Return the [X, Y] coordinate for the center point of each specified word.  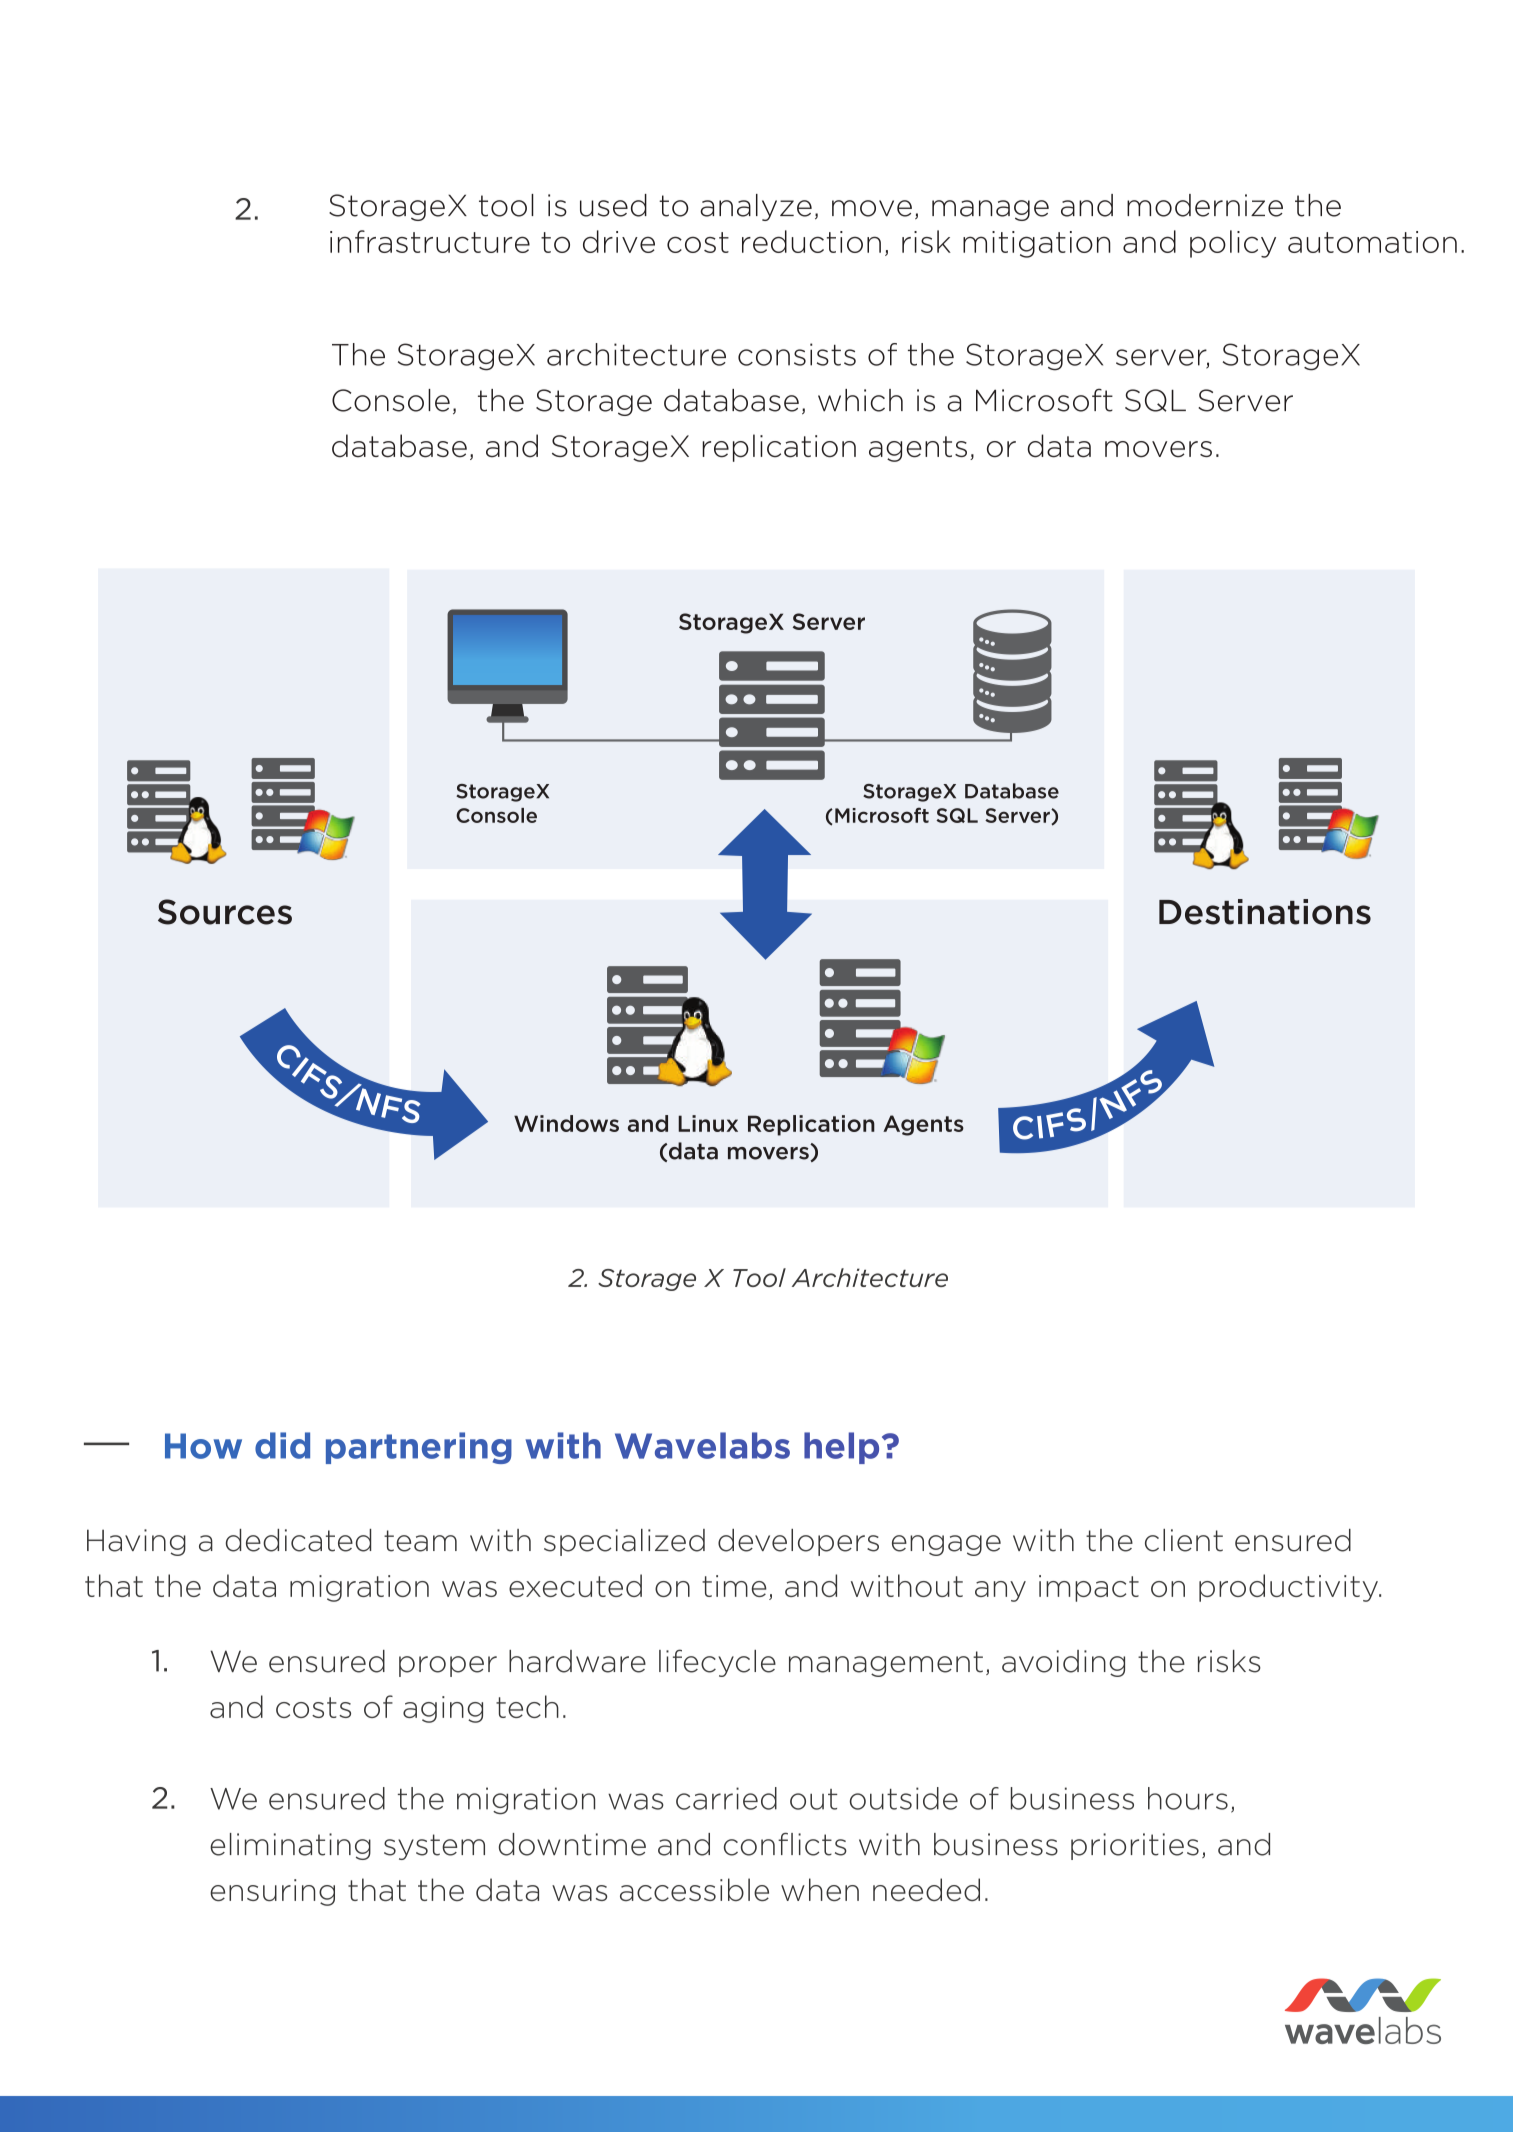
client [1184, 1540]
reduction [811, 241]
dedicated [298, 1540]
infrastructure [430, 241]
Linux [708, 1123]
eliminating [290, 1846]
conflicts [785, 1844]
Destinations [1265, 912]
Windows [566, 1123]
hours [1188, 1798]
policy [1233, 244]
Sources [225, 912]
